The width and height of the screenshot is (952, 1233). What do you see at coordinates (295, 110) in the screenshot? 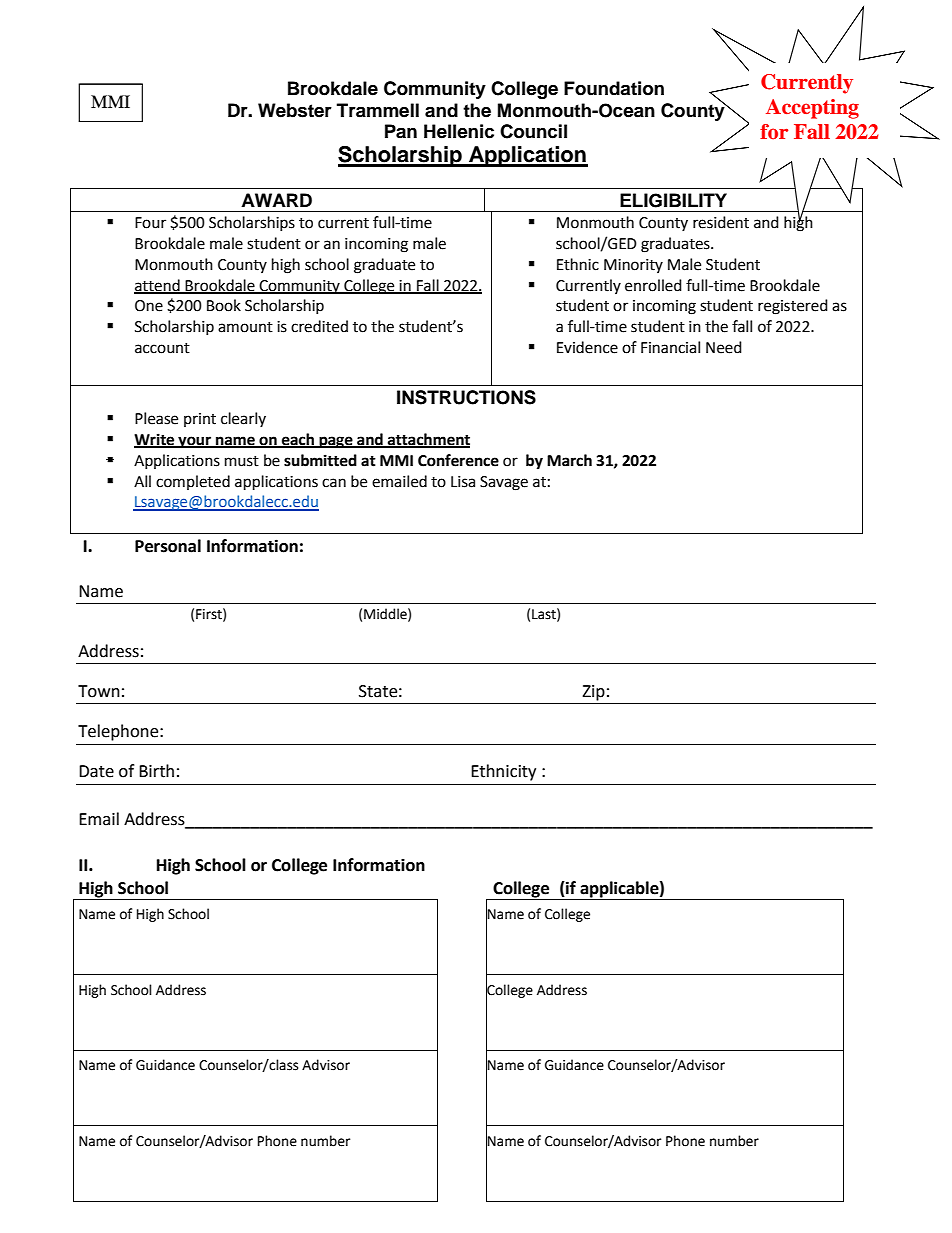
I see `Webster` at bounding box center [295, 110].
